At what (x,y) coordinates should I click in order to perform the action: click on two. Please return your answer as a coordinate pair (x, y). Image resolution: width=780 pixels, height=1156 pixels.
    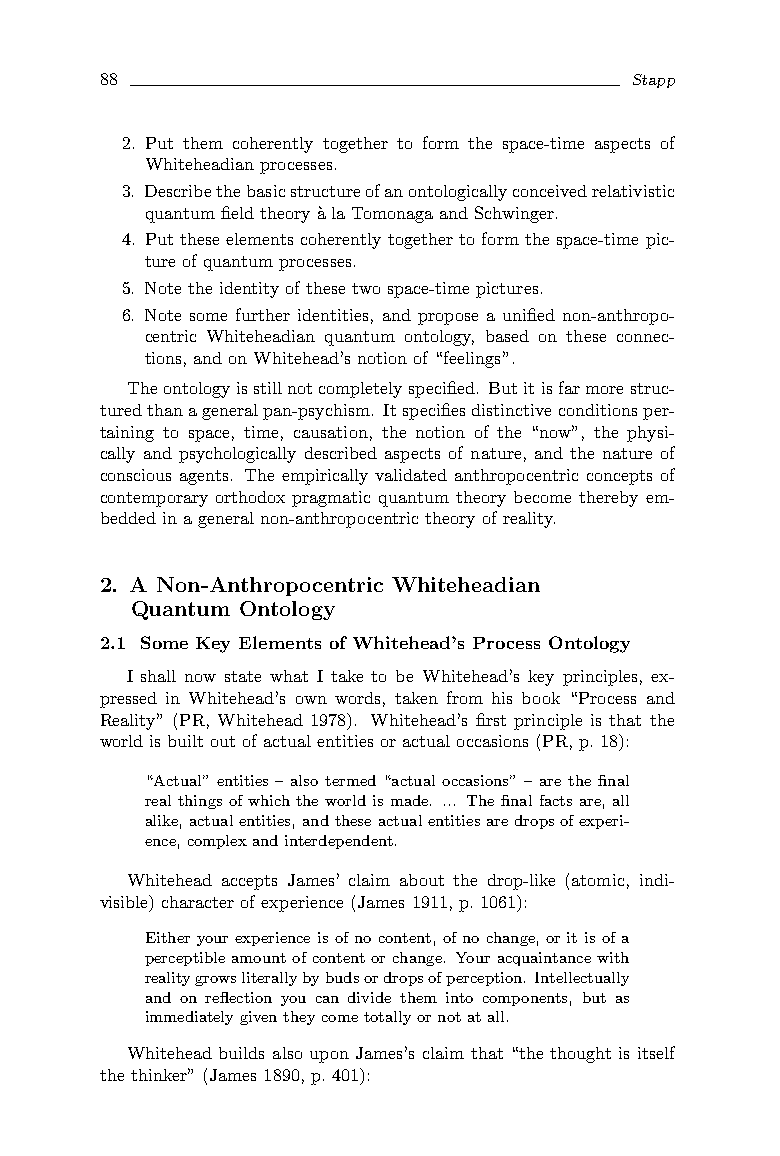
    Looking at the image, I should click on (366, 288).
